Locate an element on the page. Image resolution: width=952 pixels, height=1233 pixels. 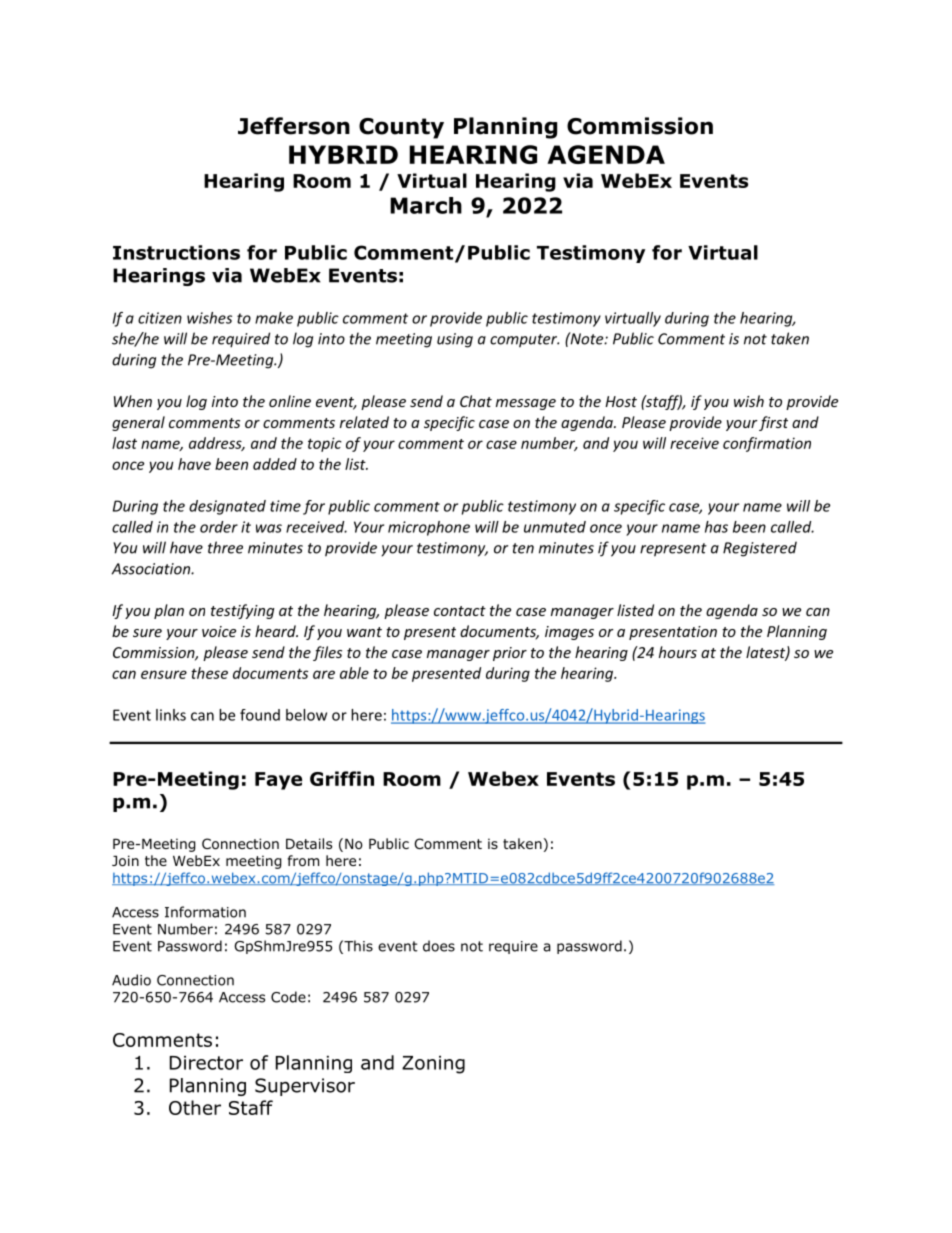
March is located at coordinates (426, 205).
